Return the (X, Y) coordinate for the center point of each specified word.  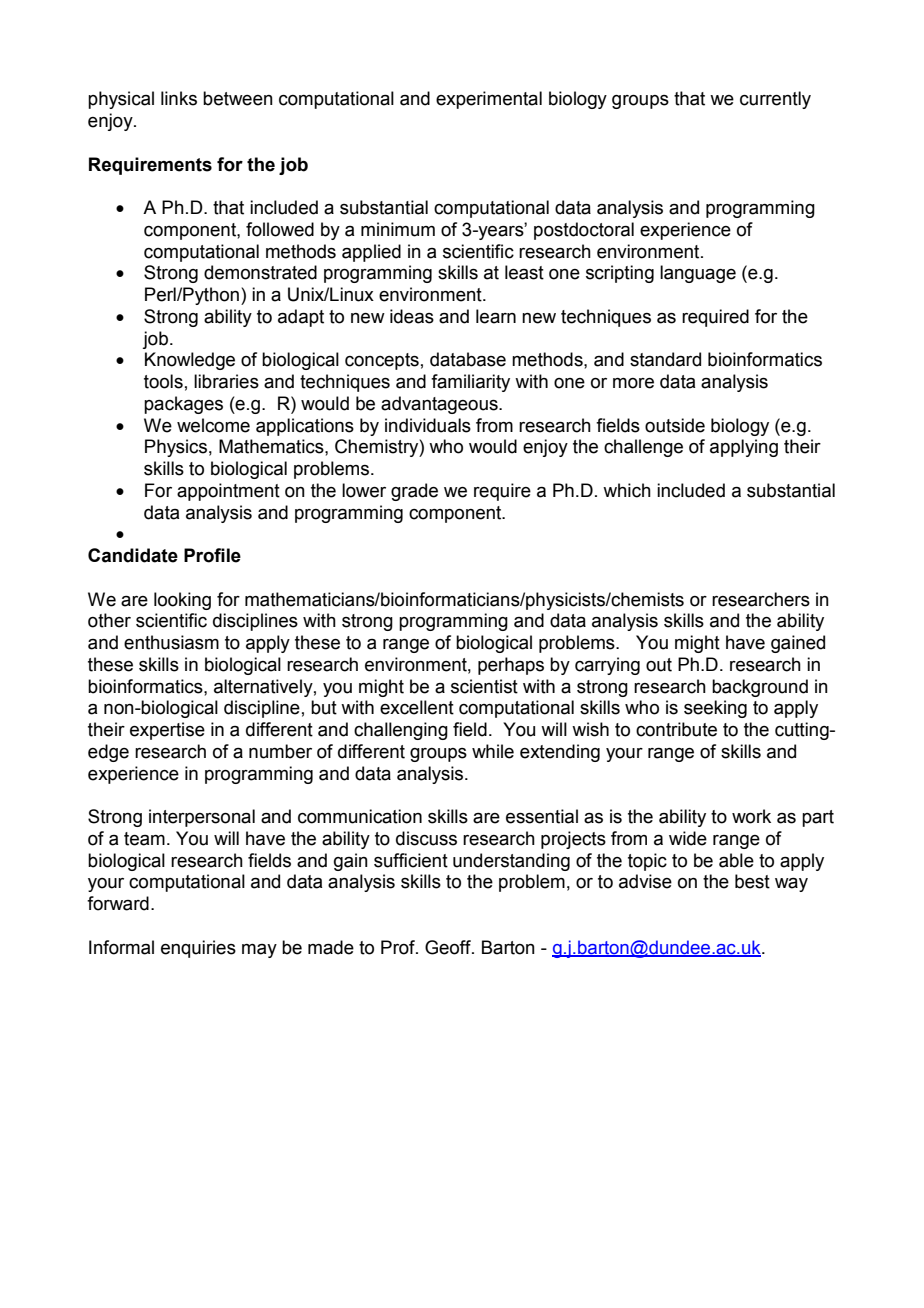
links (179, 98)
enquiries (198, 949)
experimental (489, 100)
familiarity (470, 383)
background (760, 688)
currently (775, 100)
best (752, 881)
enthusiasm (171, 642)
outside (675, 425)
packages (183, 405)
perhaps (511, 666)
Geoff (449, 947)
